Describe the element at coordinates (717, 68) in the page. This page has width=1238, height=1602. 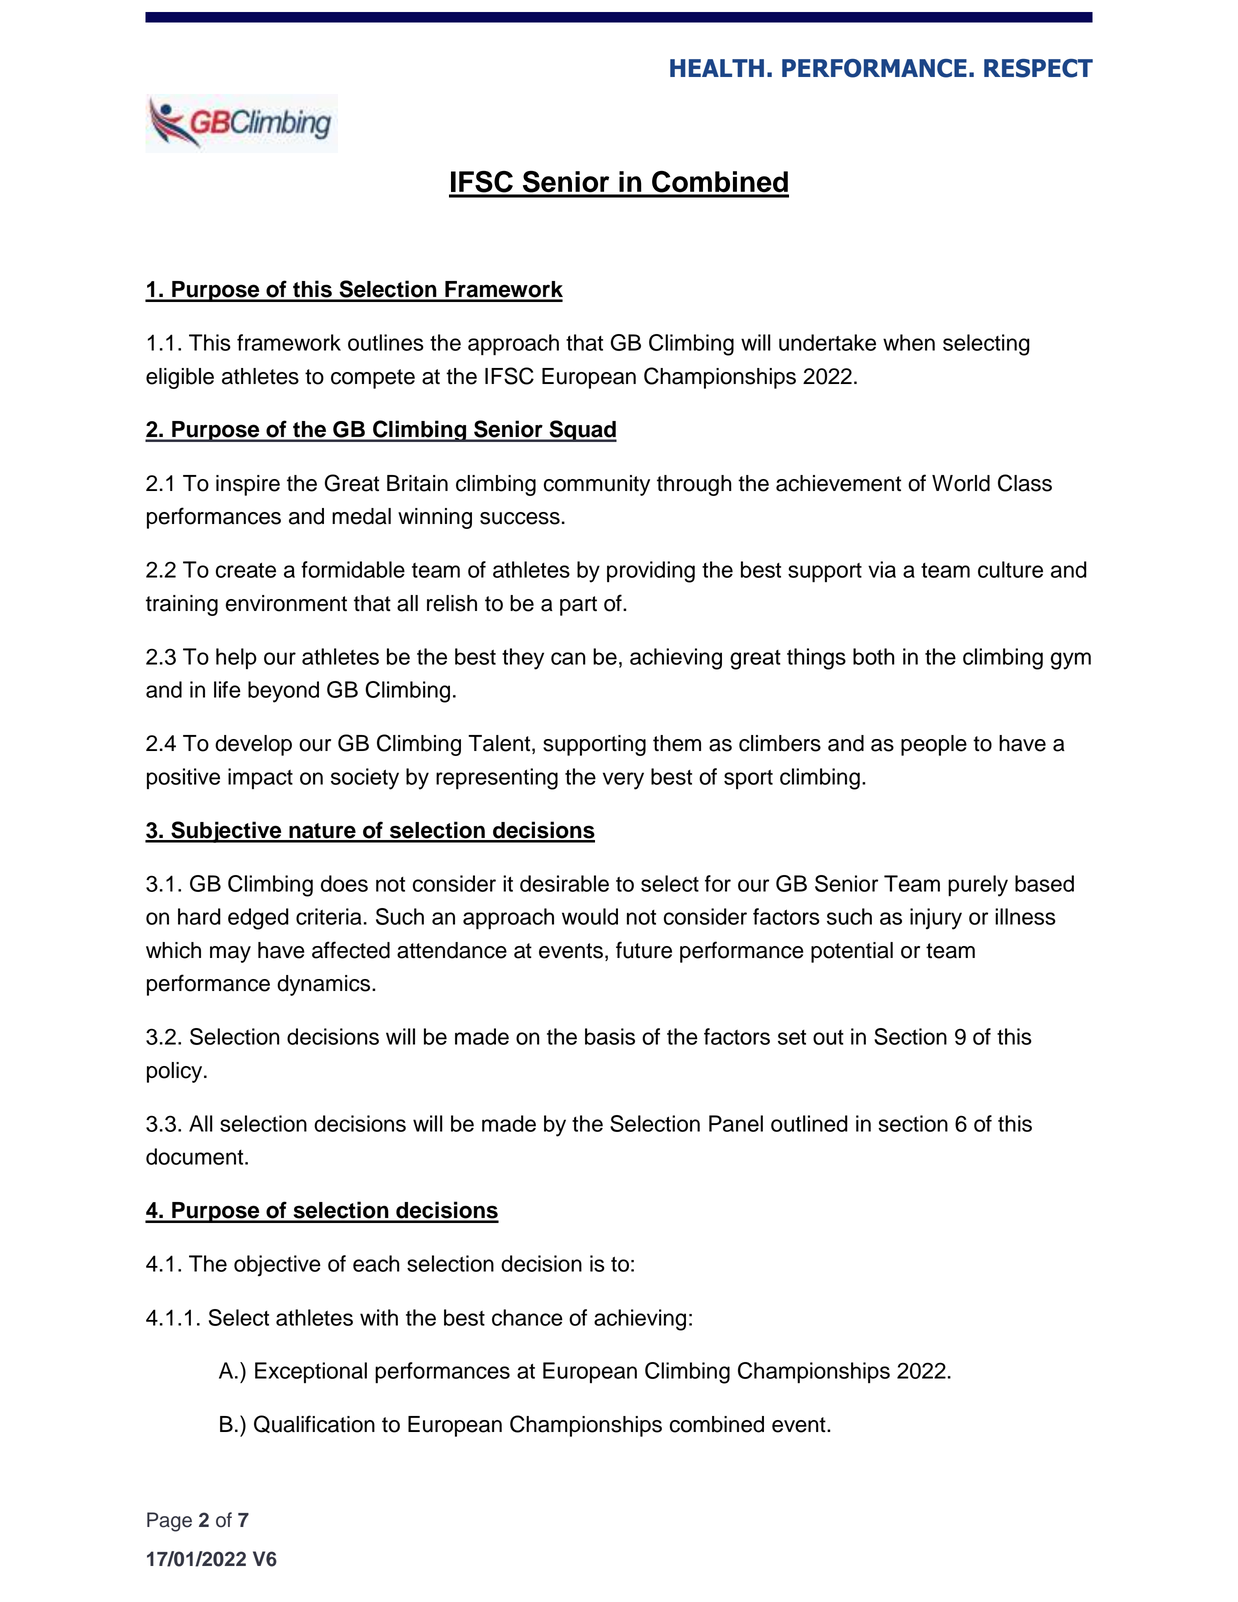
I see `HEALTH` at that location.
